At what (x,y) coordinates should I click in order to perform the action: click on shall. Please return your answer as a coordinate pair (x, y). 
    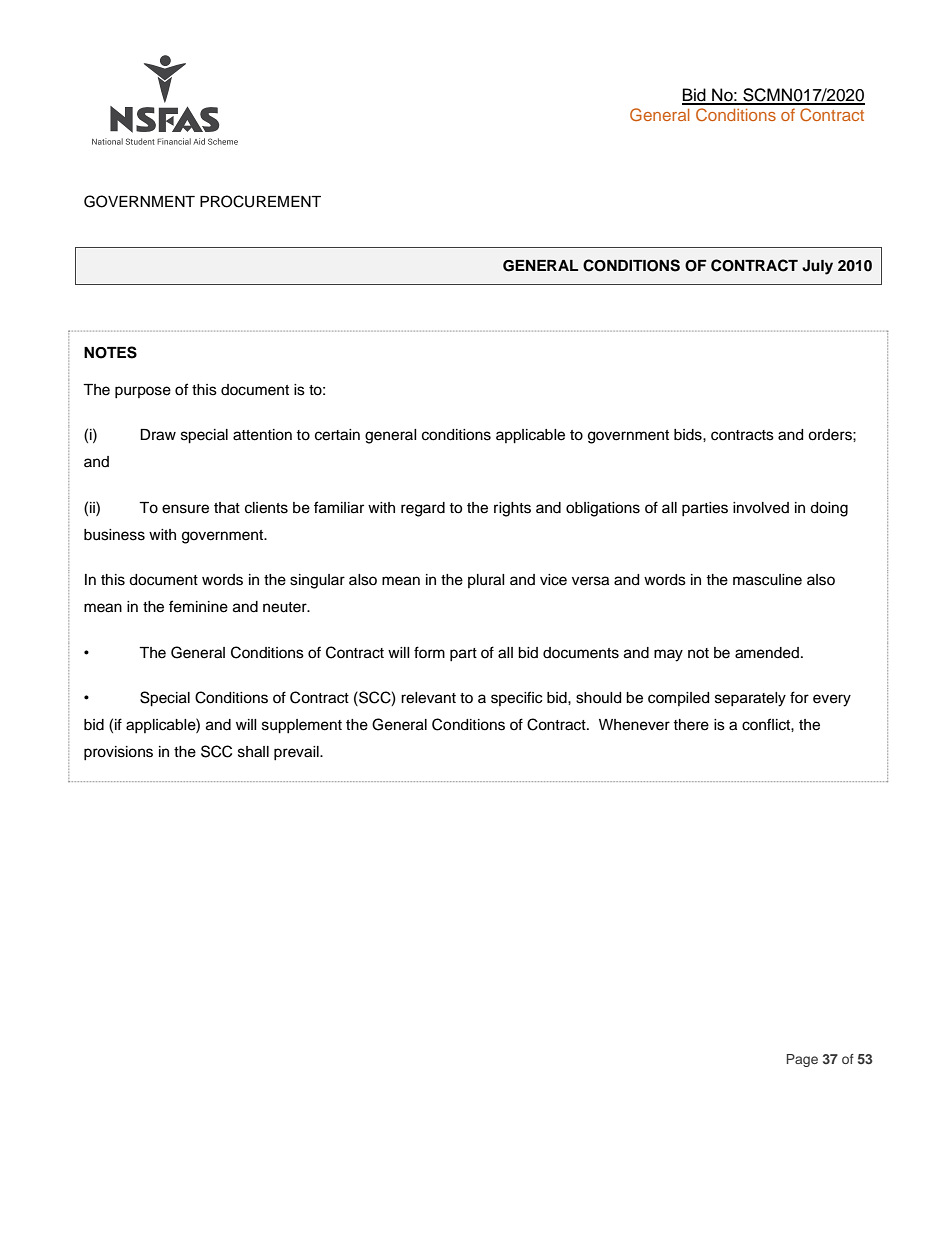
    Looking at the image, I should click on (253, 752).
